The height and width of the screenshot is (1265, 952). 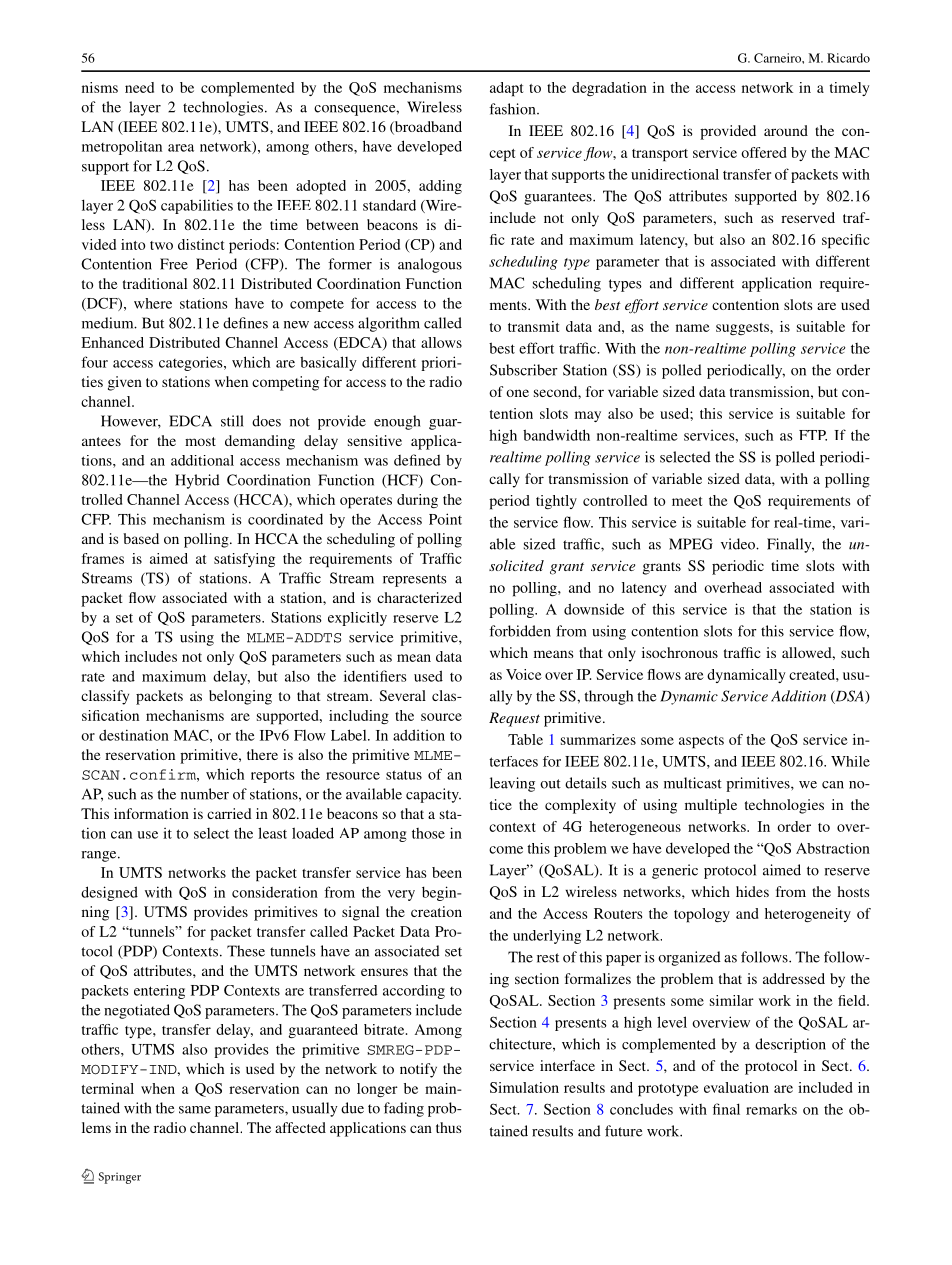 I want to click on satisfying, so click(x=244, y=560).
